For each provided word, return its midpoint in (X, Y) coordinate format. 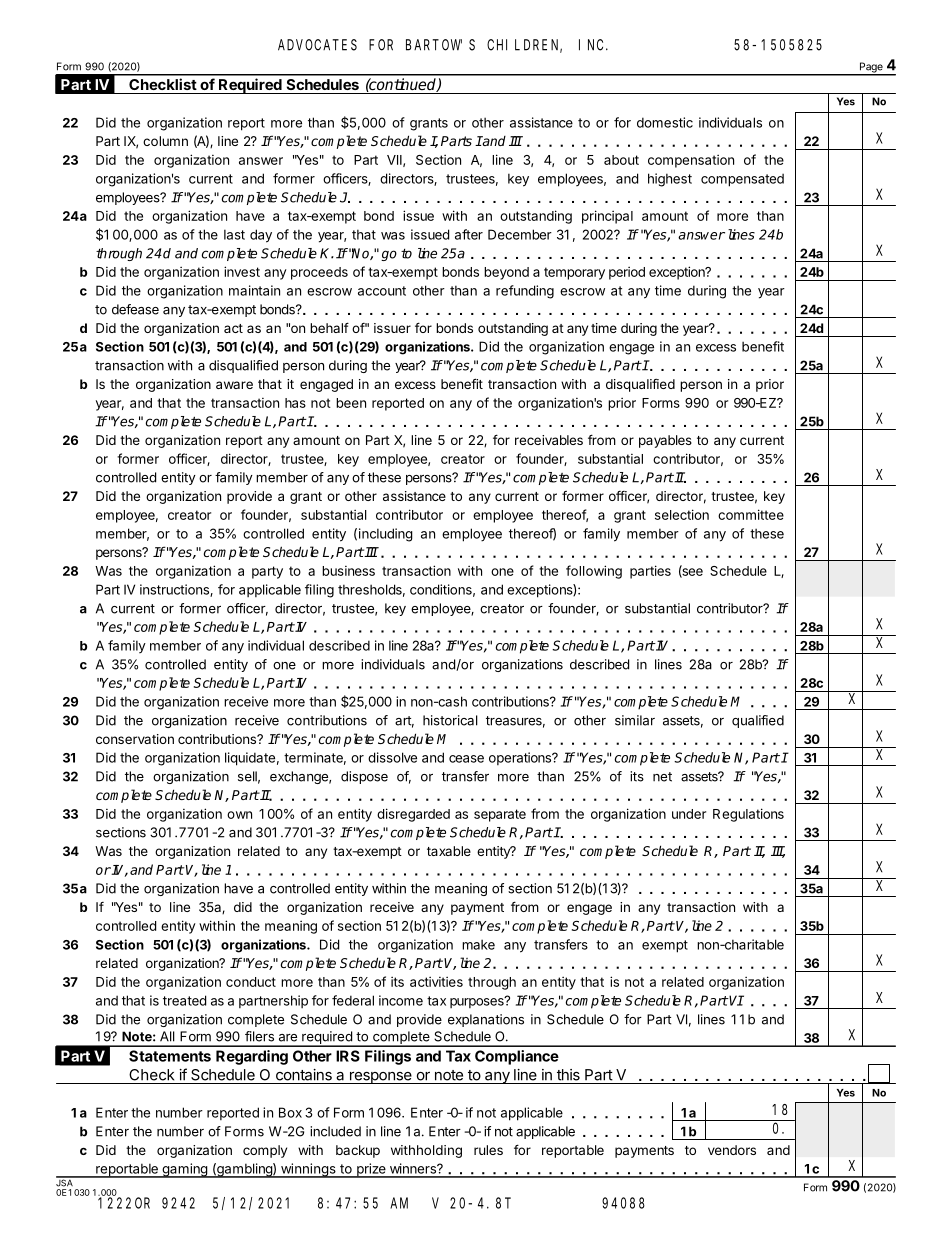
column (165, 141)
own (239, 815)
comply (265, 1151)
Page (871, 68)
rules (488, 1150)
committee (751, 514)
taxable (449, 851)
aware (234, 385)
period (627, 273)
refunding (525, 292)
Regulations (748, 815)
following (594, 572)
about (621, 160)
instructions (175, 590)
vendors (732, 1150)
